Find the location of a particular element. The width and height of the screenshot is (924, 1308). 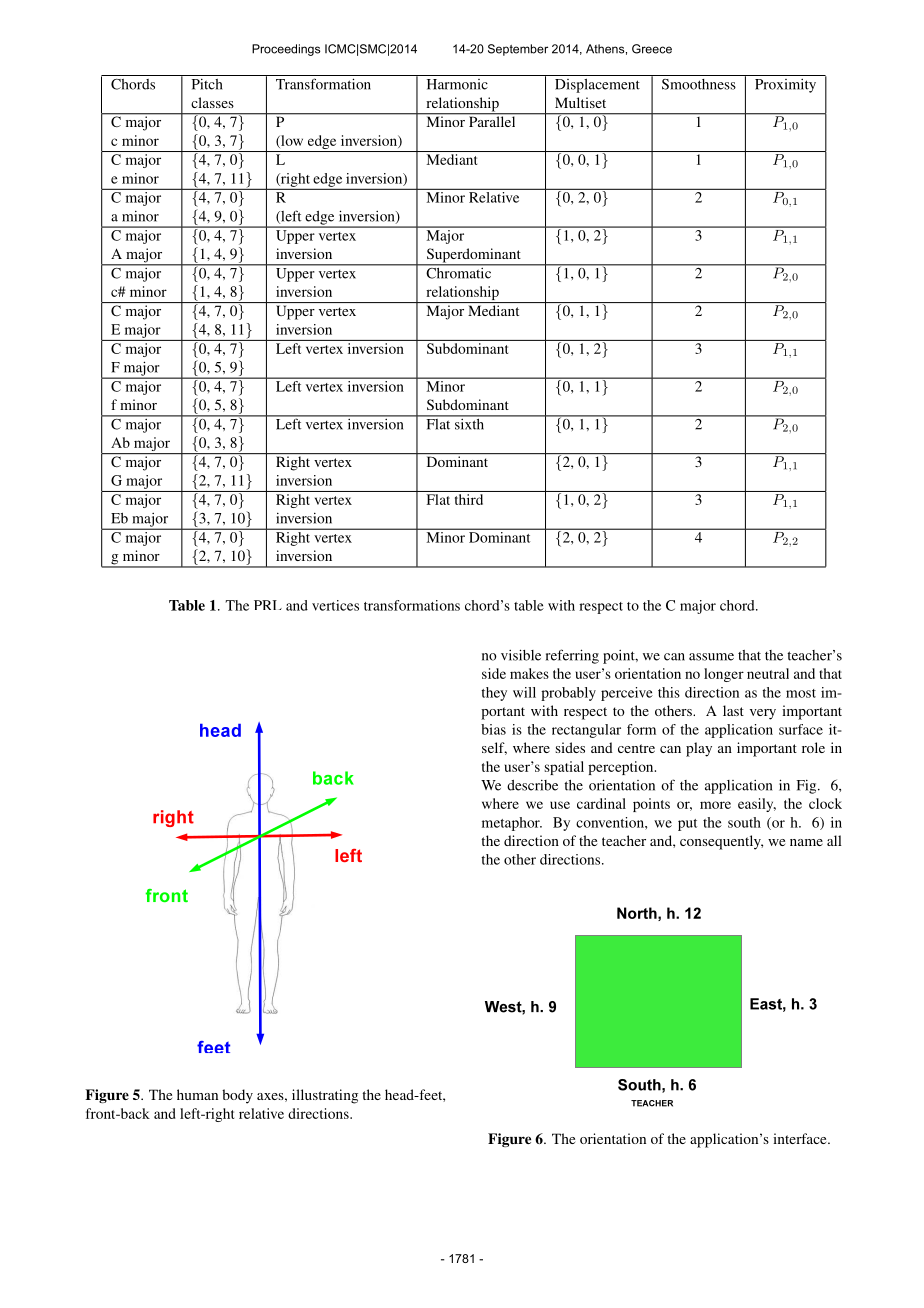

Smoothness is located at coordinates (699, 84).
